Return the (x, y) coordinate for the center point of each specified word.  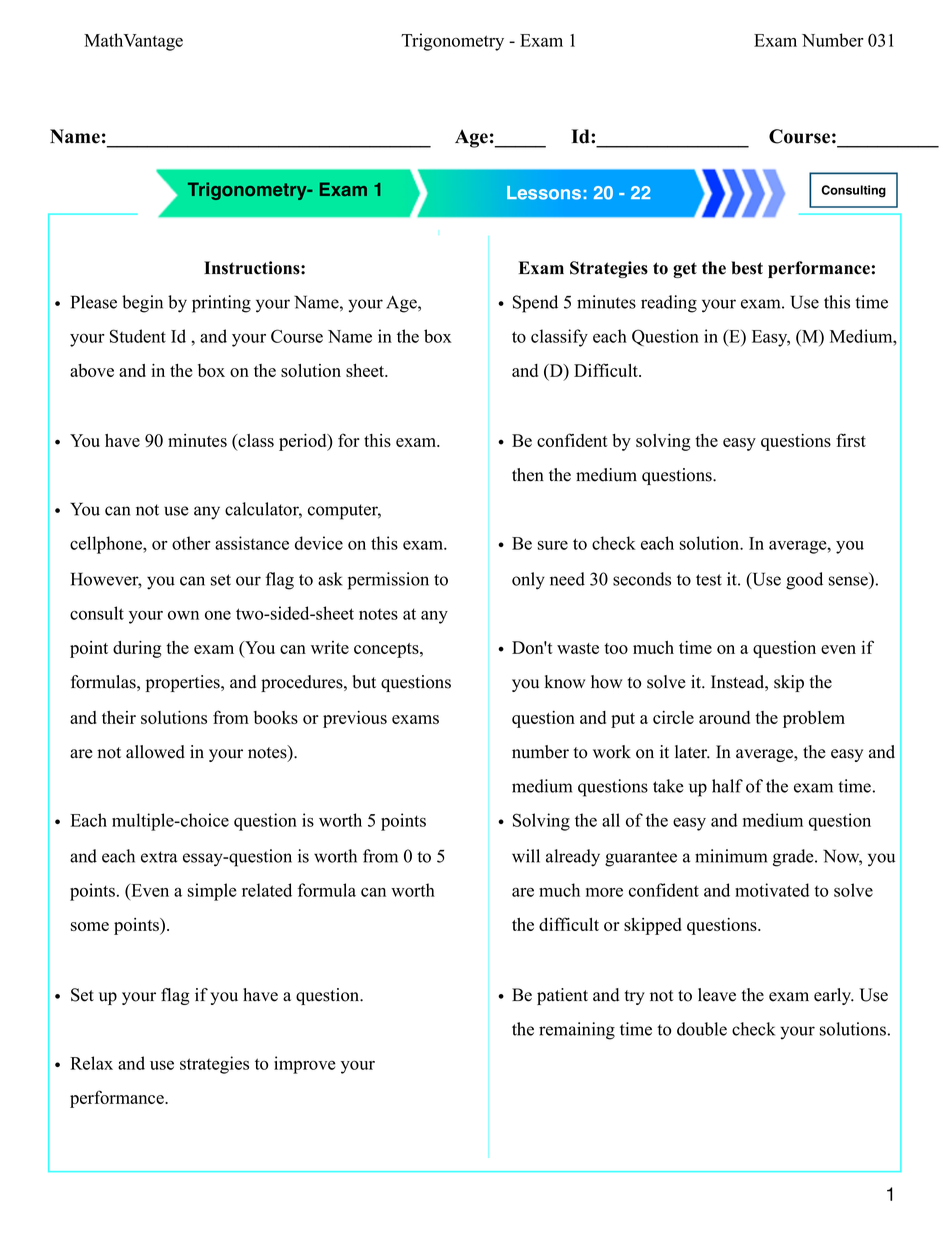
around (724, 717)
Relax (91, 1063)
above (92, 370)
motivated (772, 890)
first (851, 440)
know (565, 682)
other (191, 543)
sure (553, 545)
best (747, 268)
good (804, 581)
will (526, 856)
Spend (535, 304)
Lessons (544, 193)
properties (184, 683)
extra (159, 857)
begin (142, 304)
